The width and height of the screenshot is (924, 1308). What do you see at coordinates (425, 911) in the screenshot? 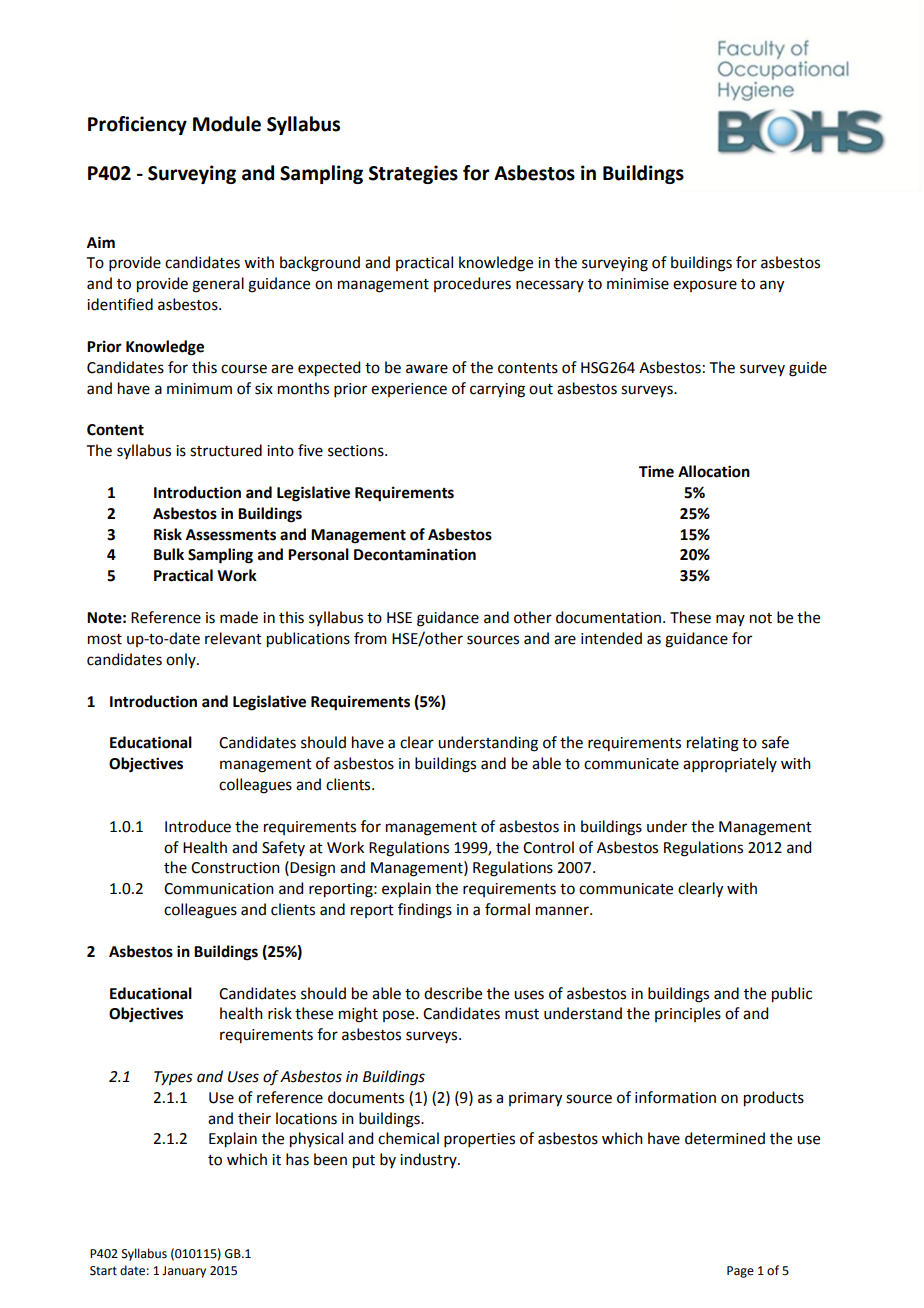
I see `findings` at bounding box center [425, 911].
